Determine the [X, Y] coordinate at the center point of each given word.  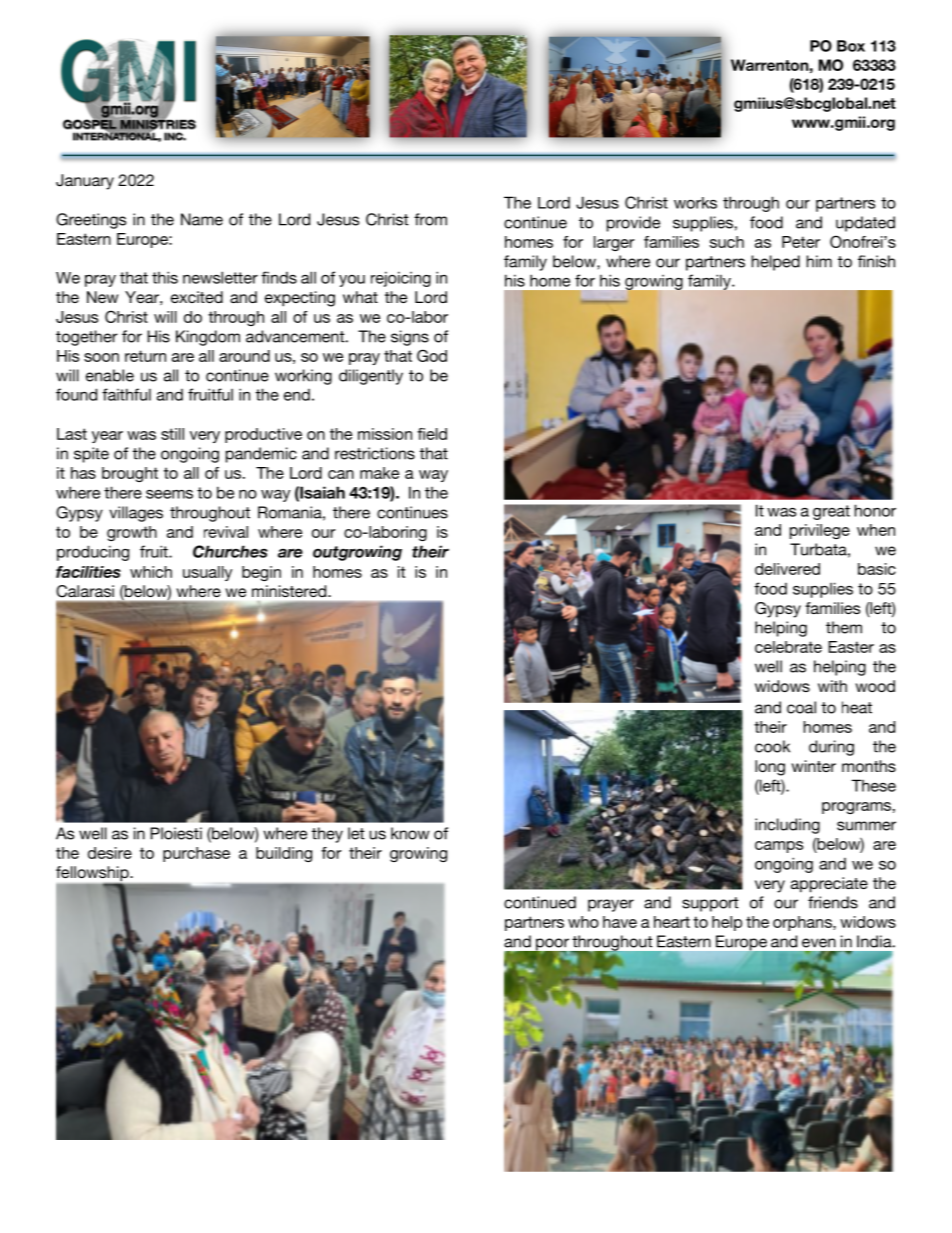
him [819, 261]
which [151, 572]
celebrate [788, 647]
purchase [196, 854]
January [85, 182]
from [430, 219]
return [145, 356]
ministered [290, 591]
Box [851, 46]
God [432, 355]
